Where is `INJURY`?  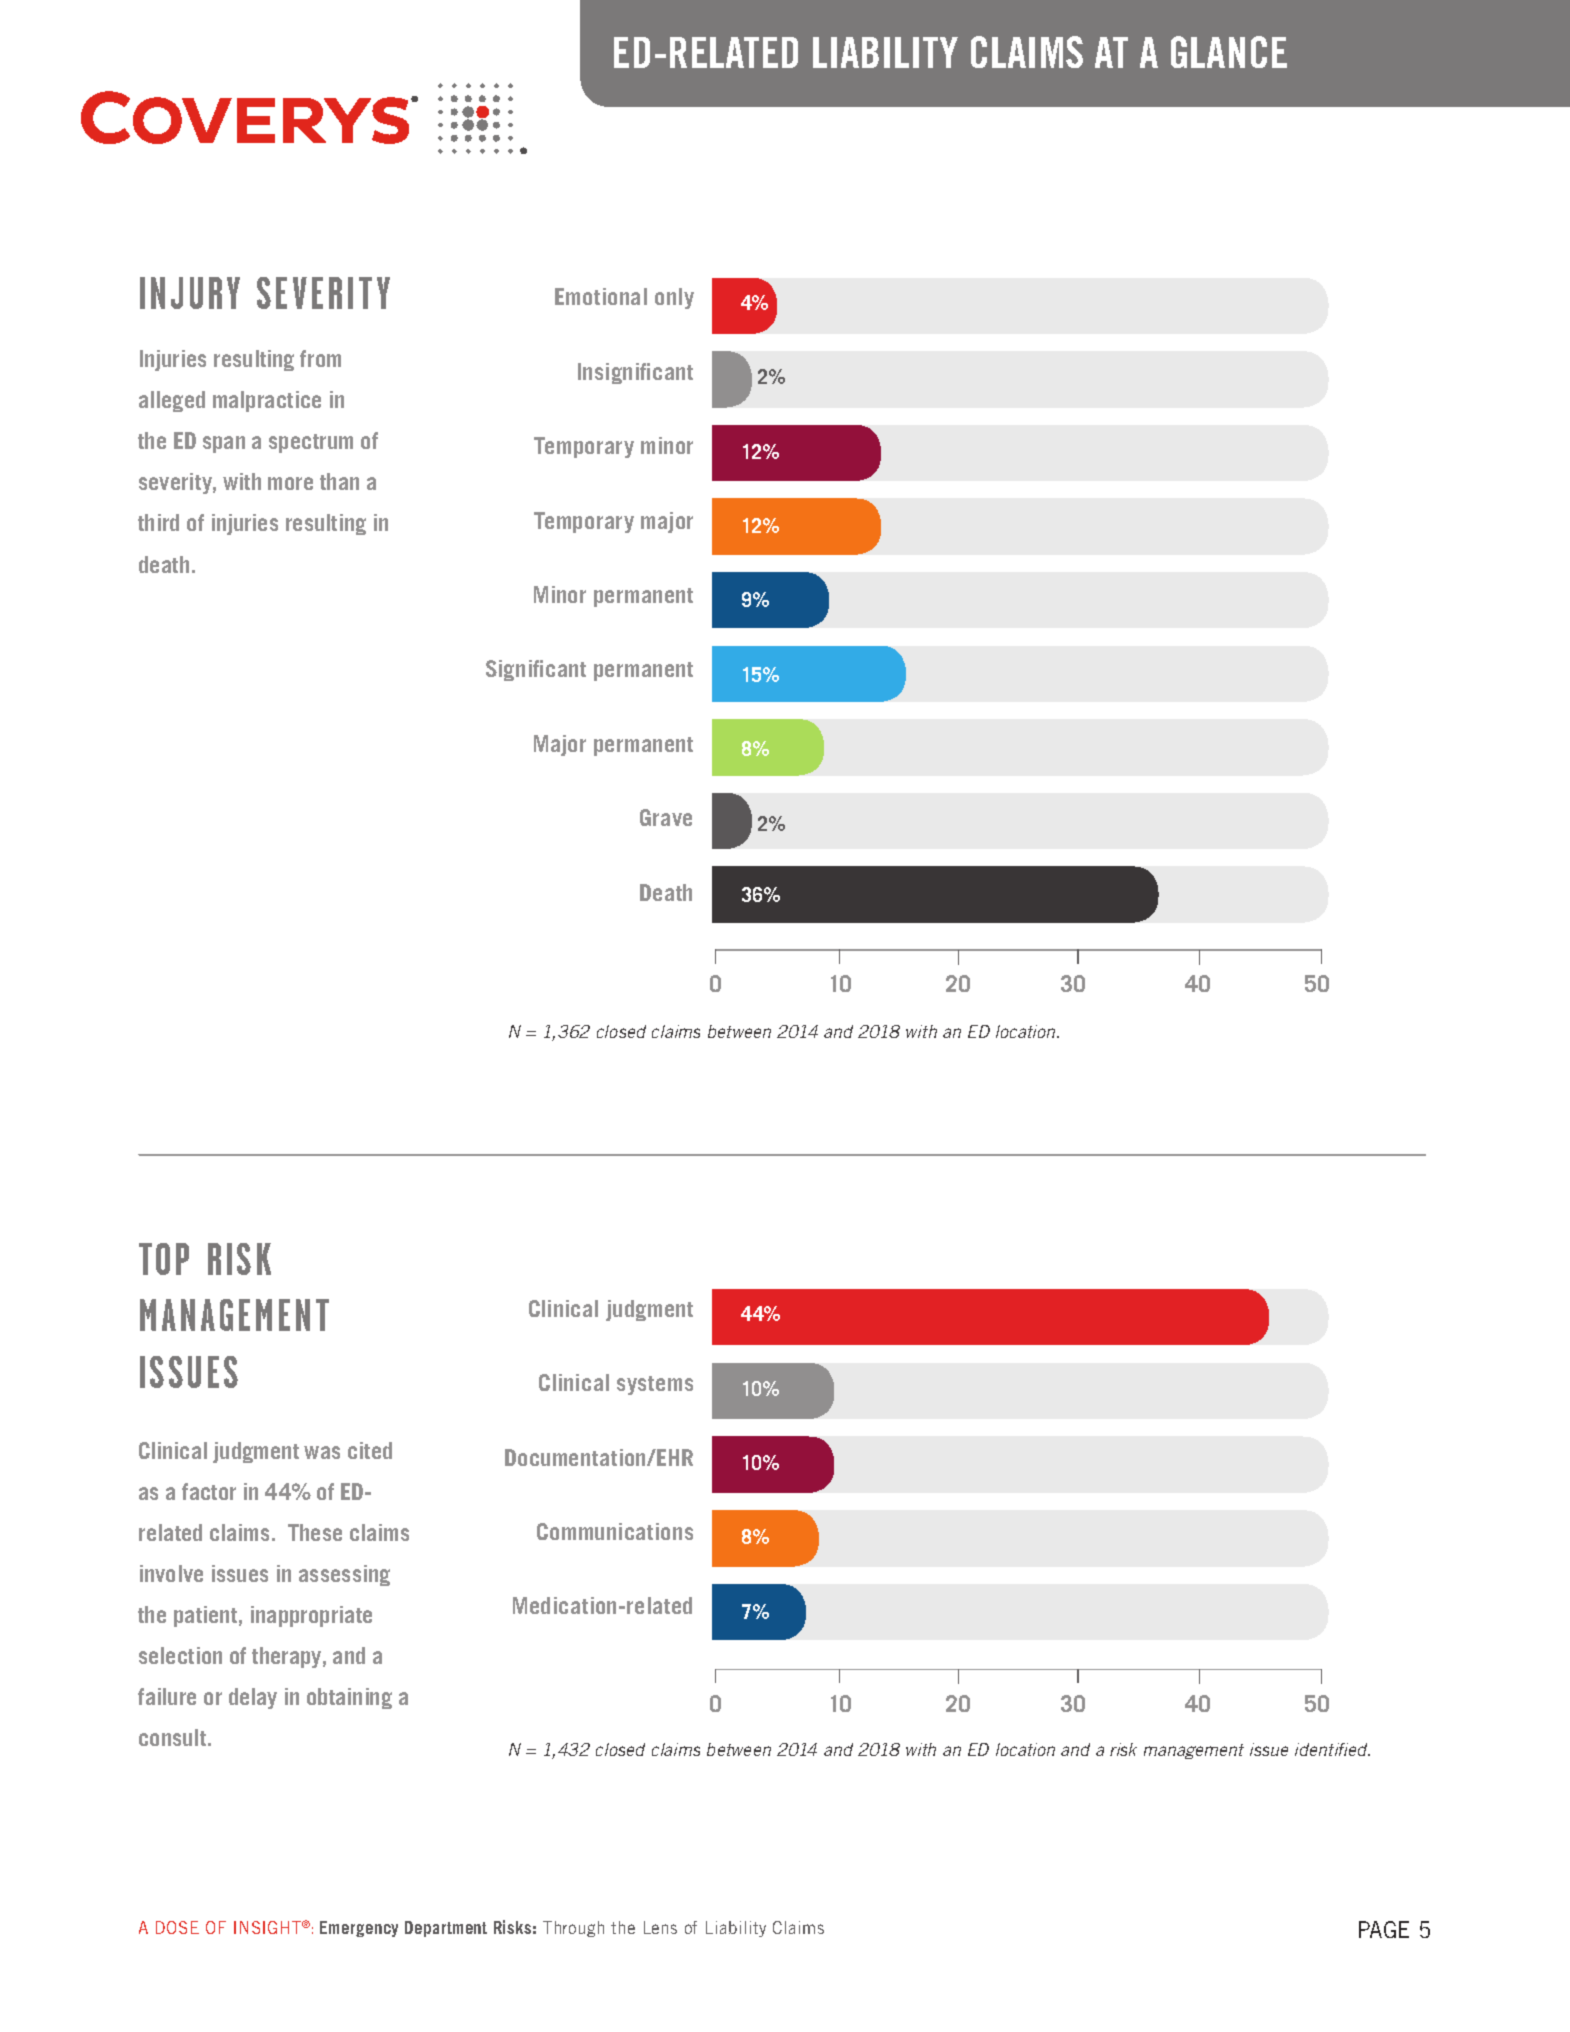
INJURY is located at coordinates (190, 293).
